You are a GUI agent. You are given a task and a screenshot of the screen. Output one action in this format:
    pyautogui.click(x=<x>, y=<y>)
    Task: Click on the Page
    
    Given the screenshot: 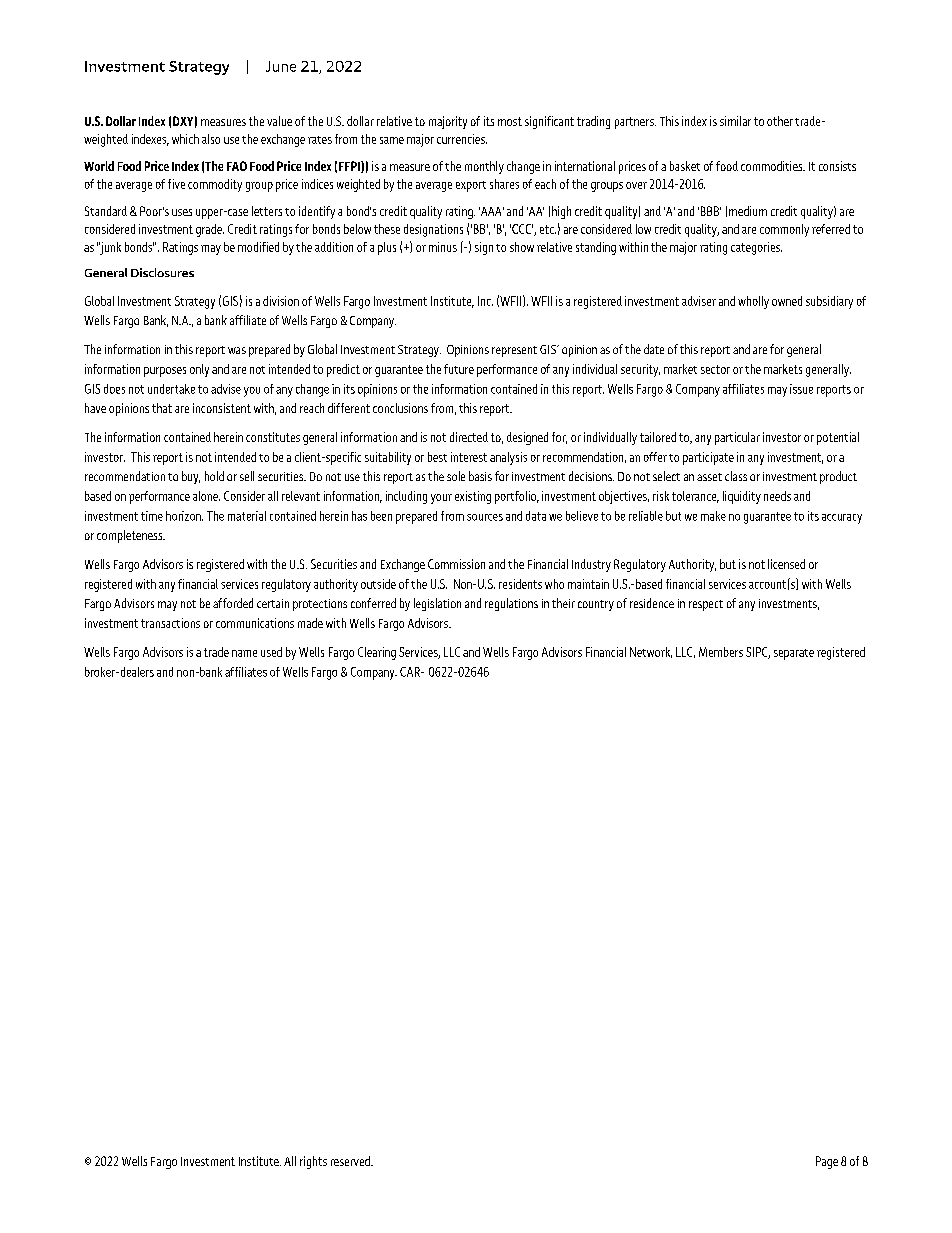 What is the action you would take?
    pyautogui.click(x=827, y=1162)
